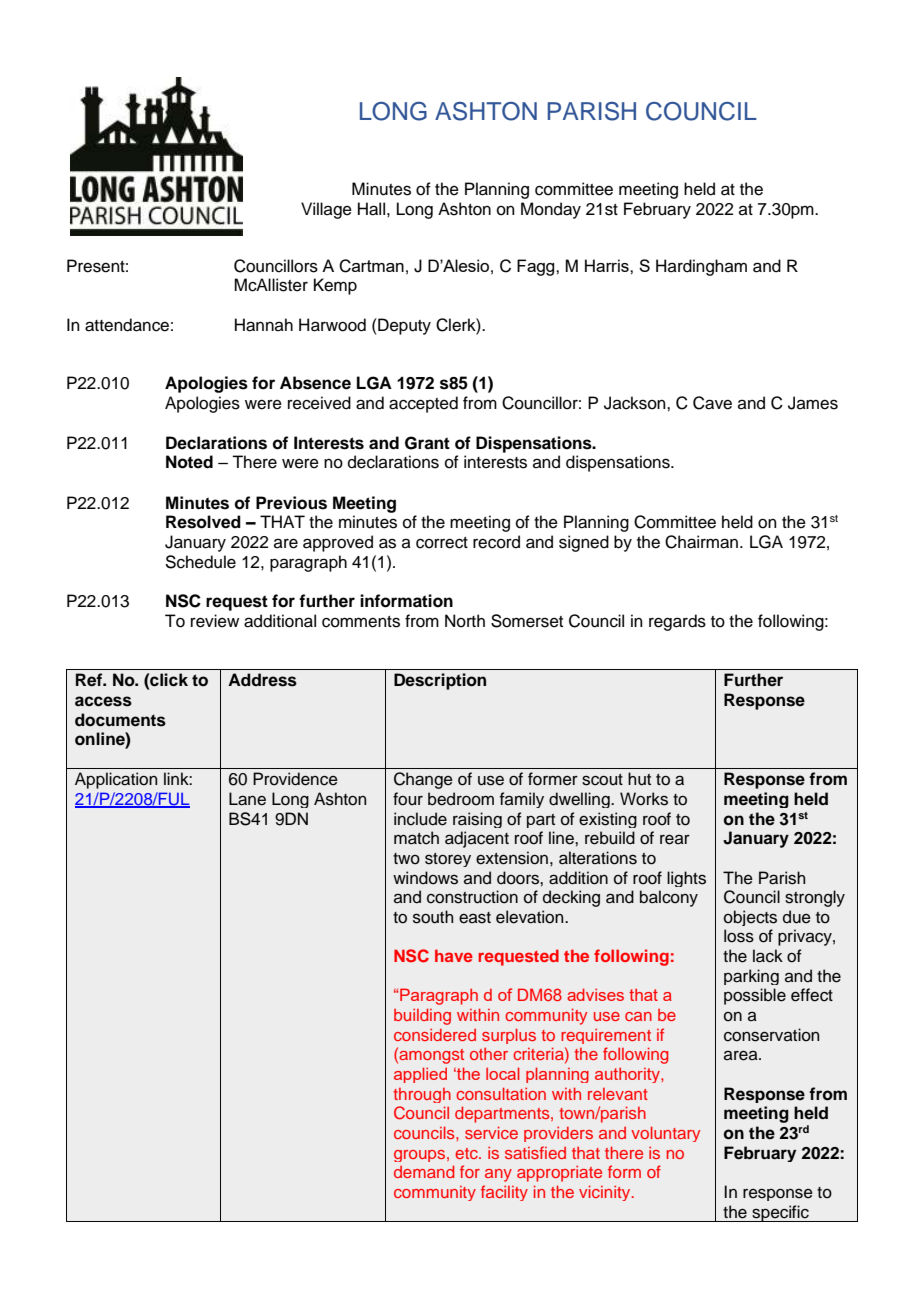 This image has height=1307, width=924. Describe the element at coordinates (264, 325) in the image. I see `Hannah` at that location.
